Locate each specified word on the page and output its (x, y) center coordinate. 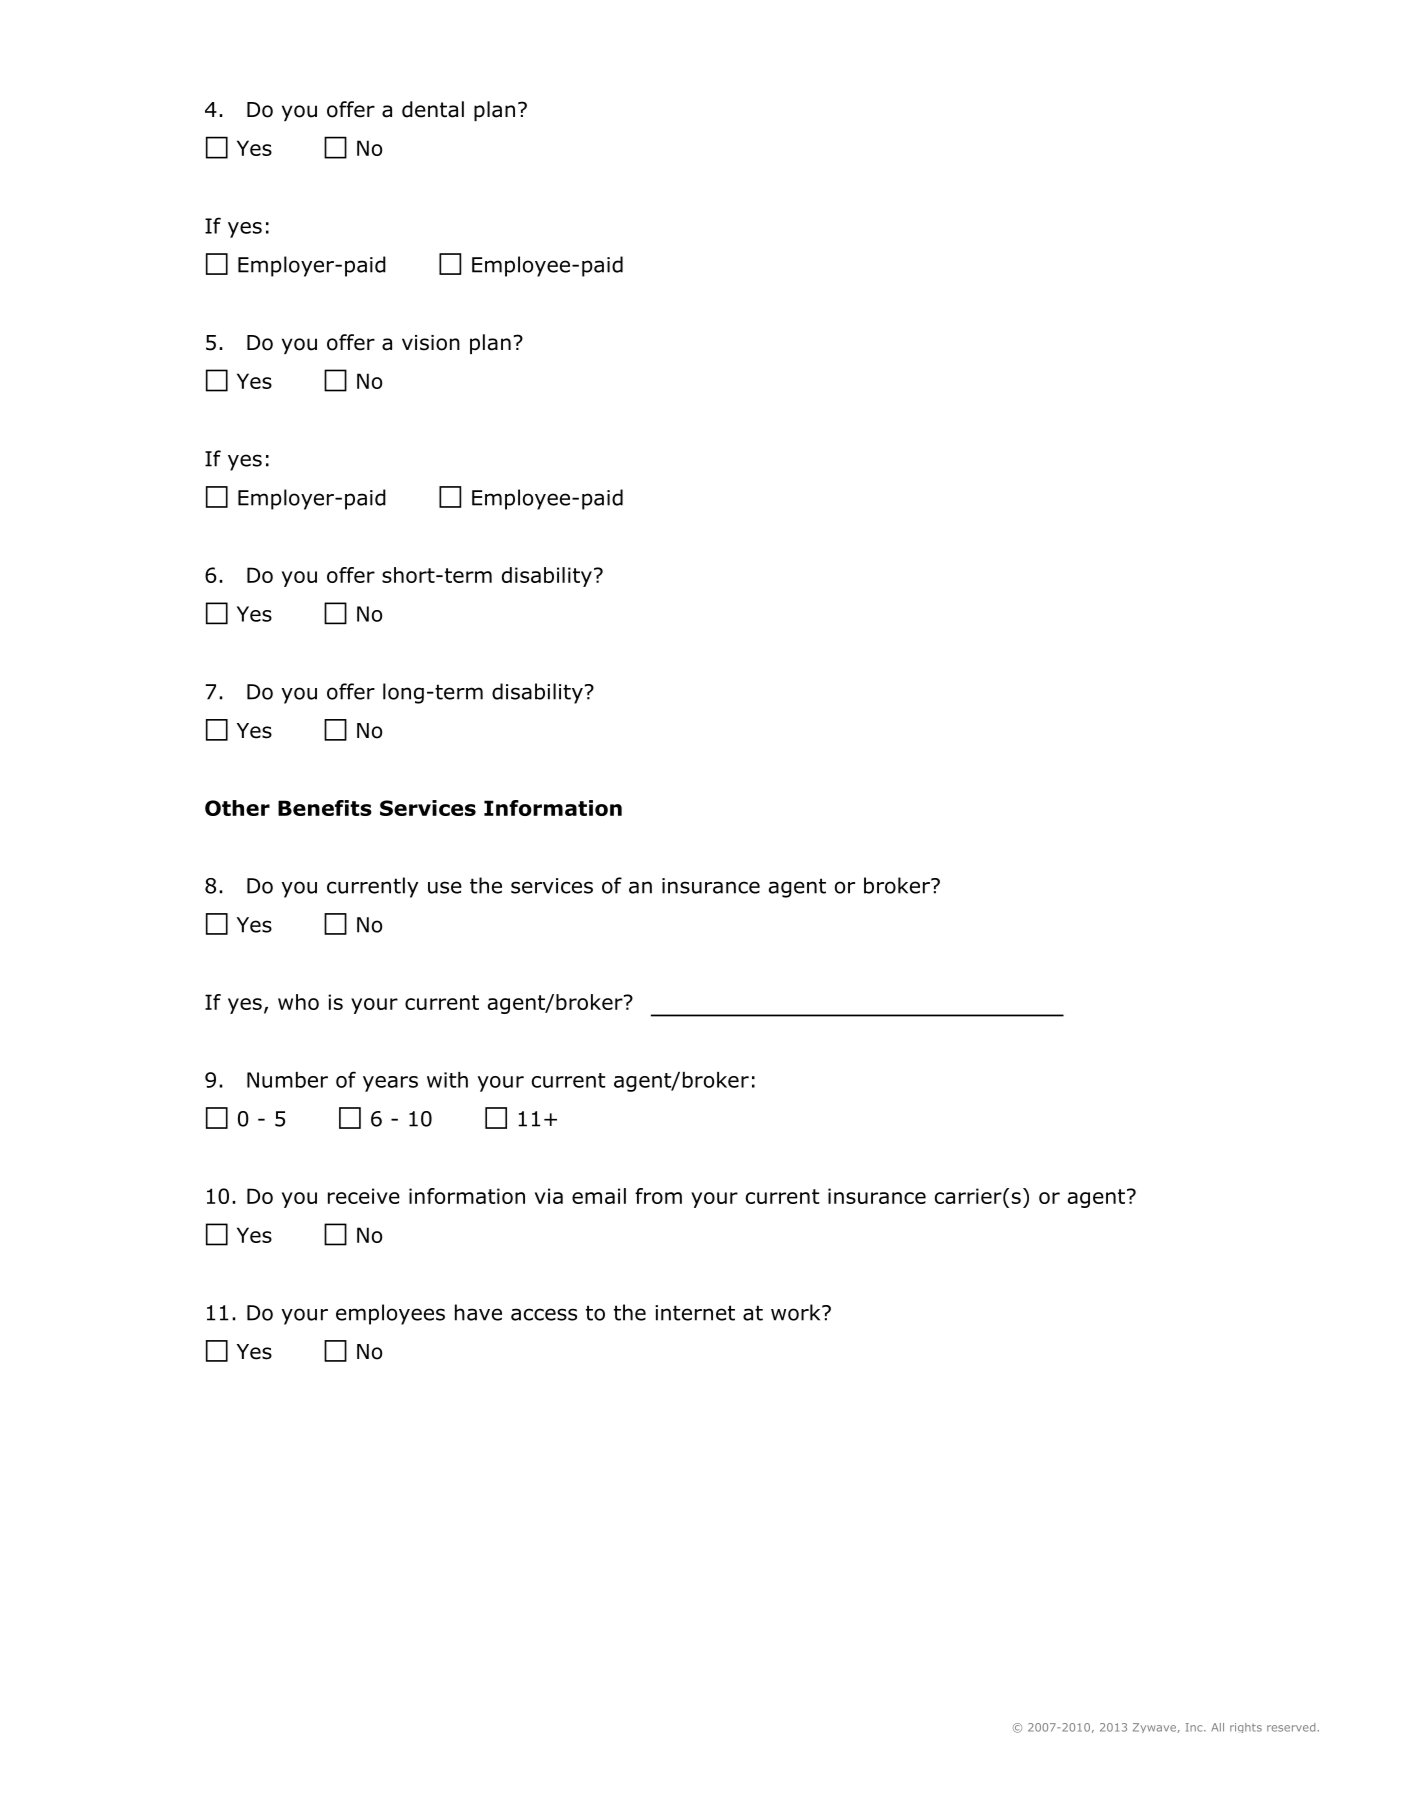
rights (1246, 1728)
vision (431, 343)
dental (433, 109)
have (478, 1312)
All (1217, 1727)
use (445, 887)
